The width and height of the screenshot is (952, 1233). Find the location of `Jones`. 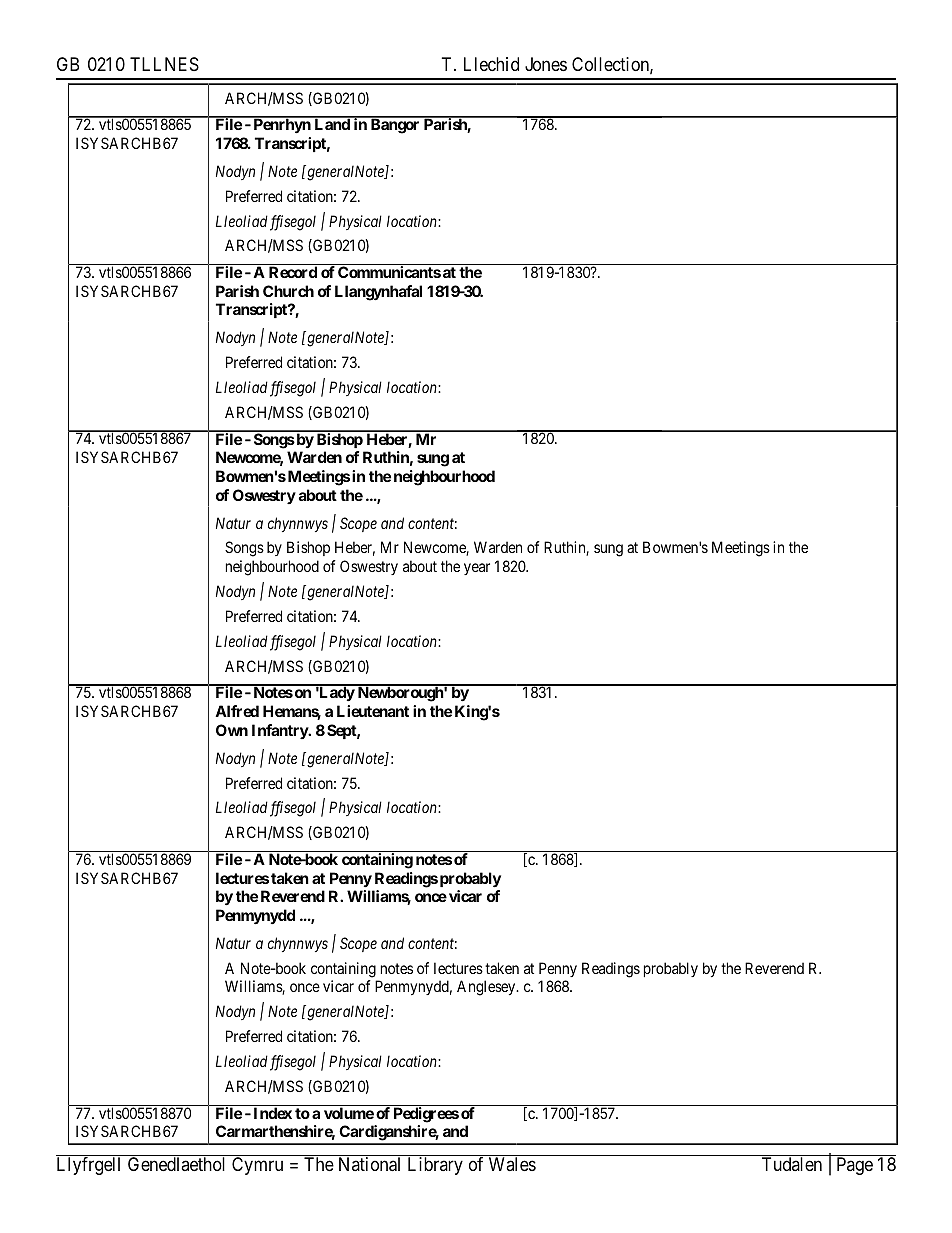

Jones is located at coordinates (546, 64).
